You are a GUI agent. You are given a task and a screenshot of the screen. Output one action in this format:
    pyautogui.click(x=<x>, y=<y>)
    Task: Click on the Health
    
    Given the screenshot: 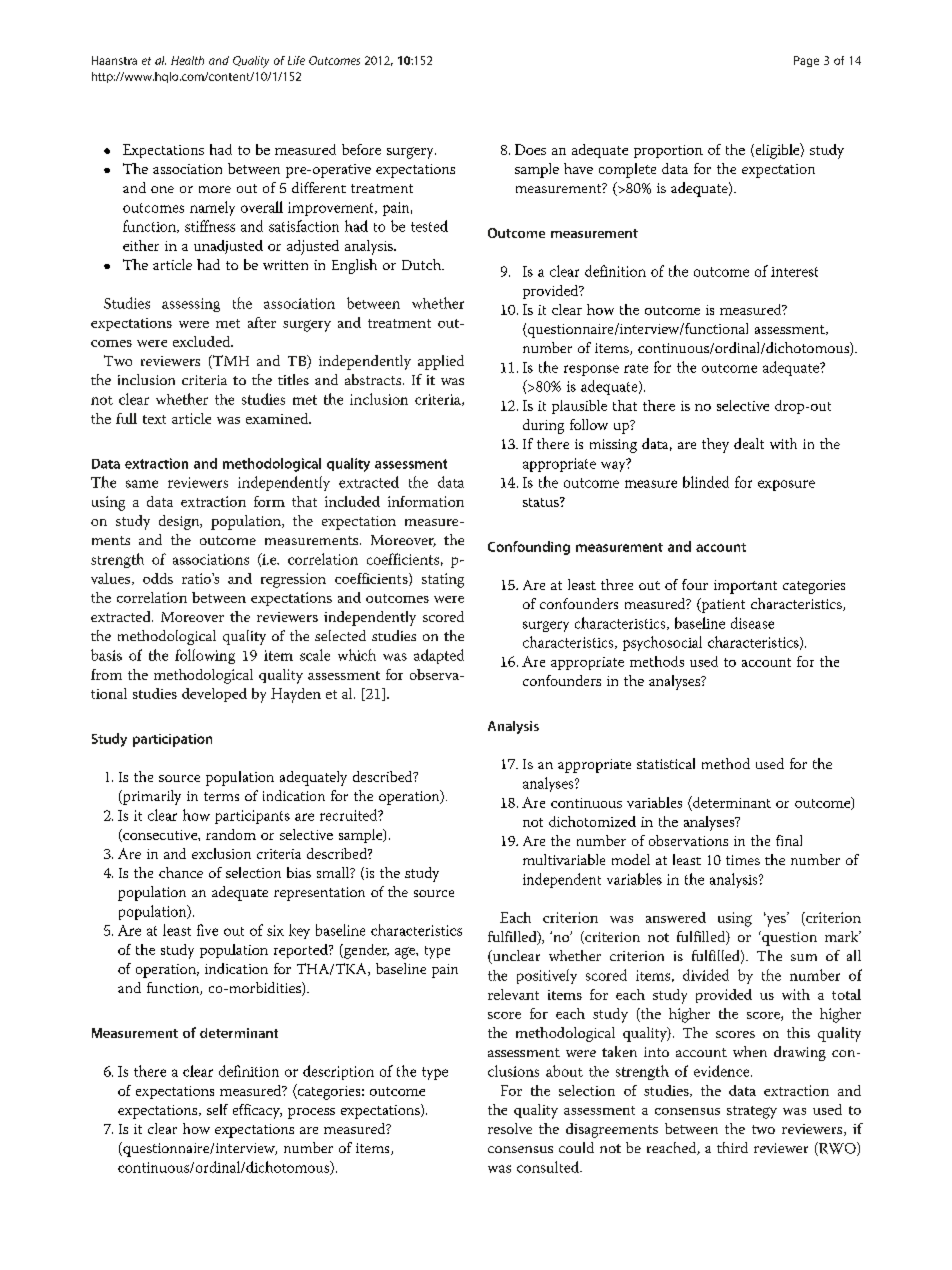 What is the action you would take?
    pyautogui.click(x=187, y=60)
